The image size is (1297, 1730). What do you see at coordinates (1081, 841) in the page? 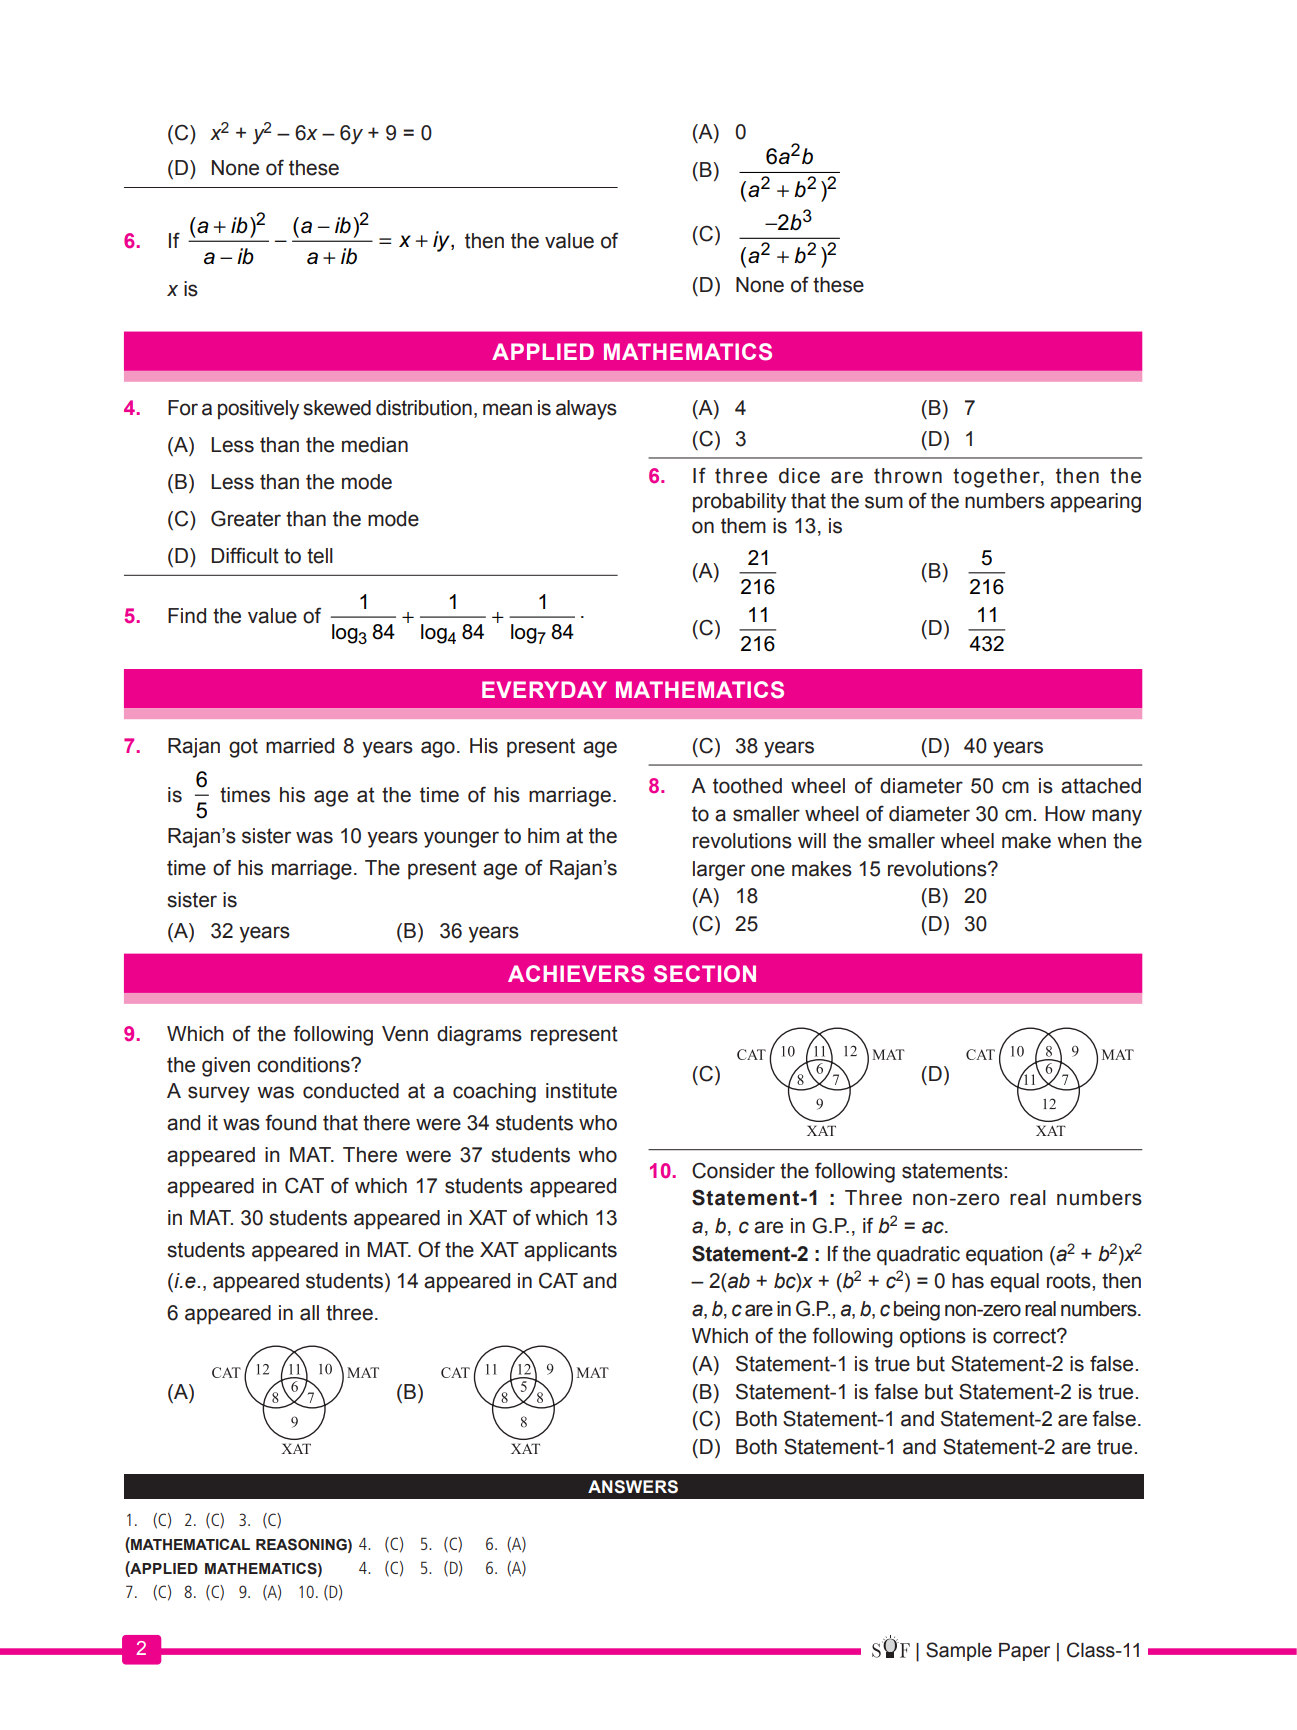
I see `when` at bounding box center [1081, 841].
